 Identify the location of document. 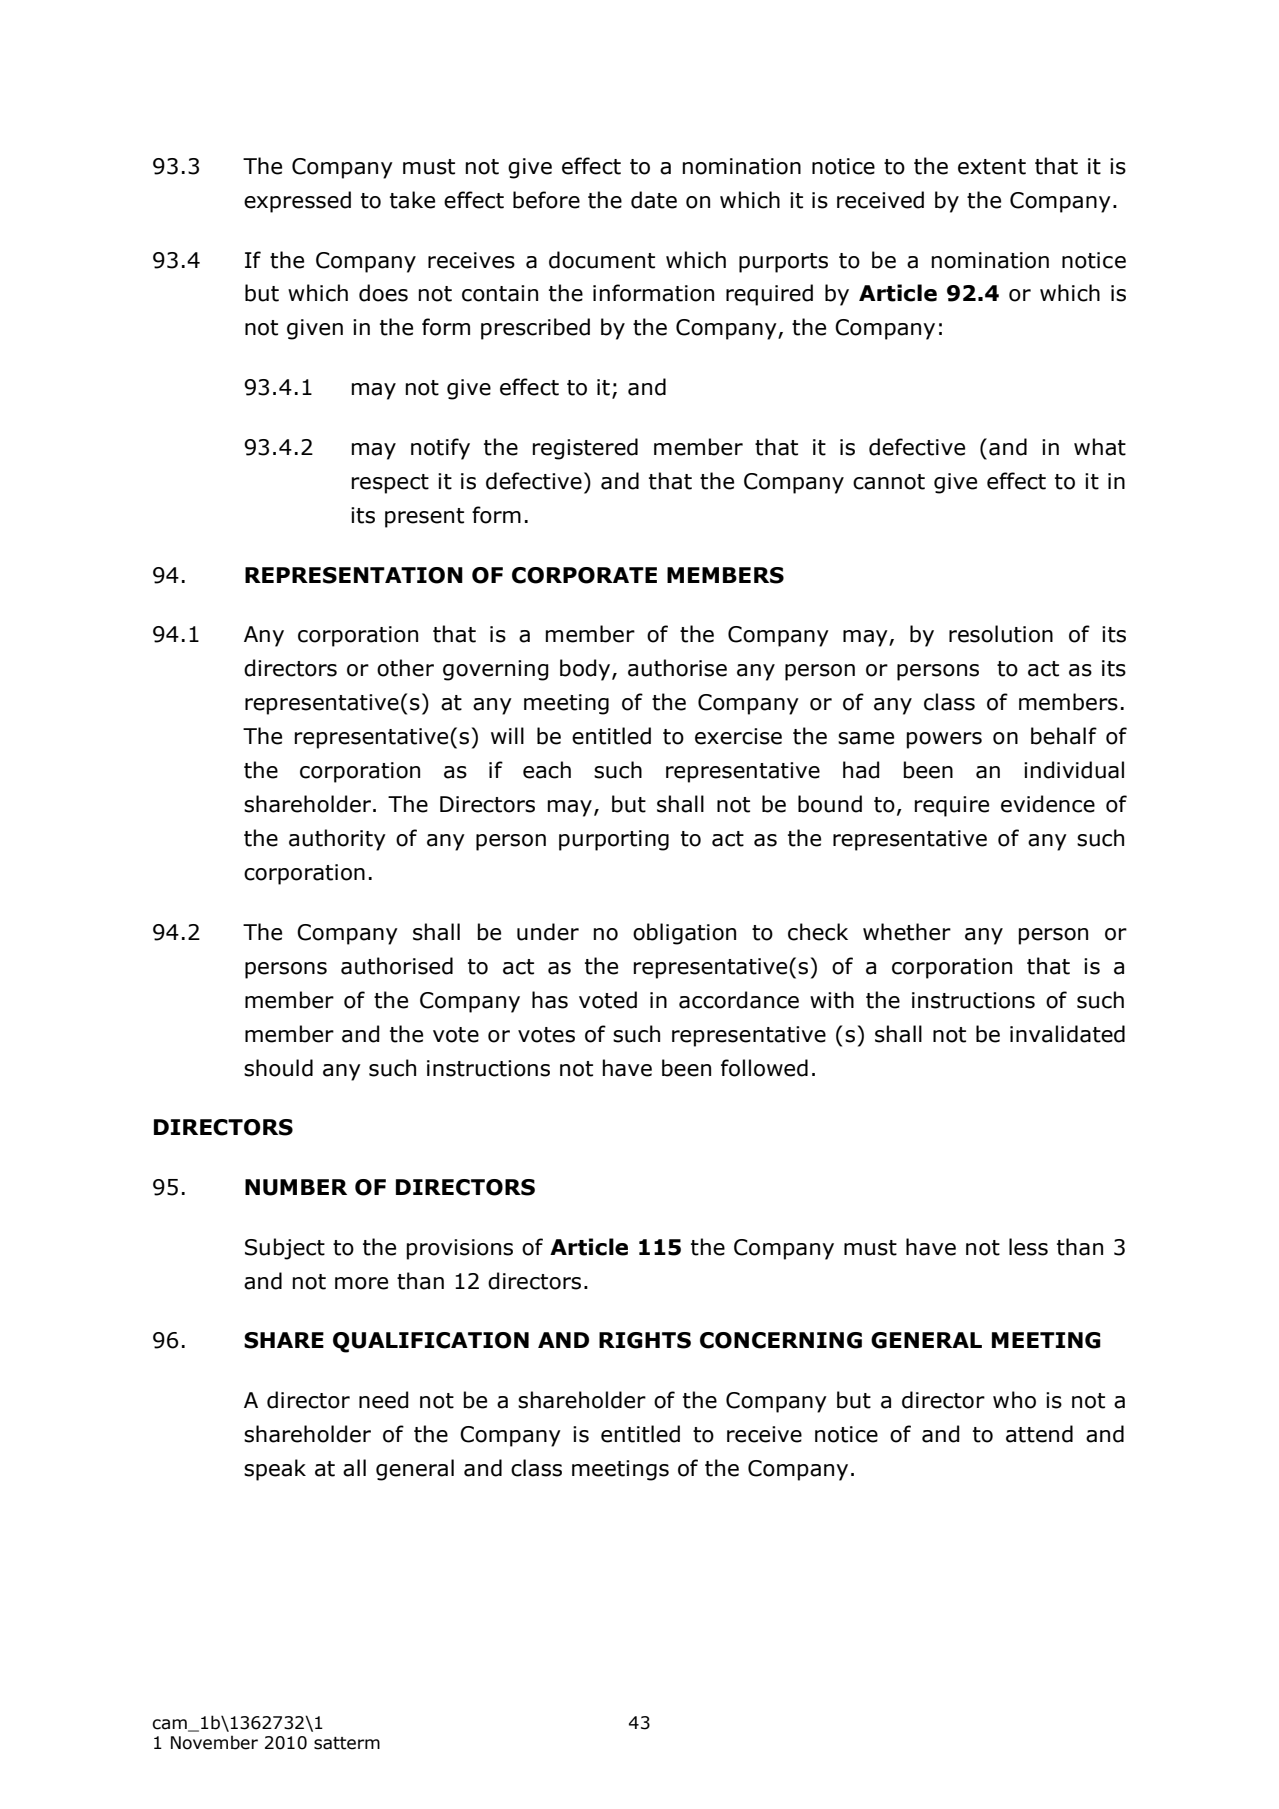
(602, 260).
